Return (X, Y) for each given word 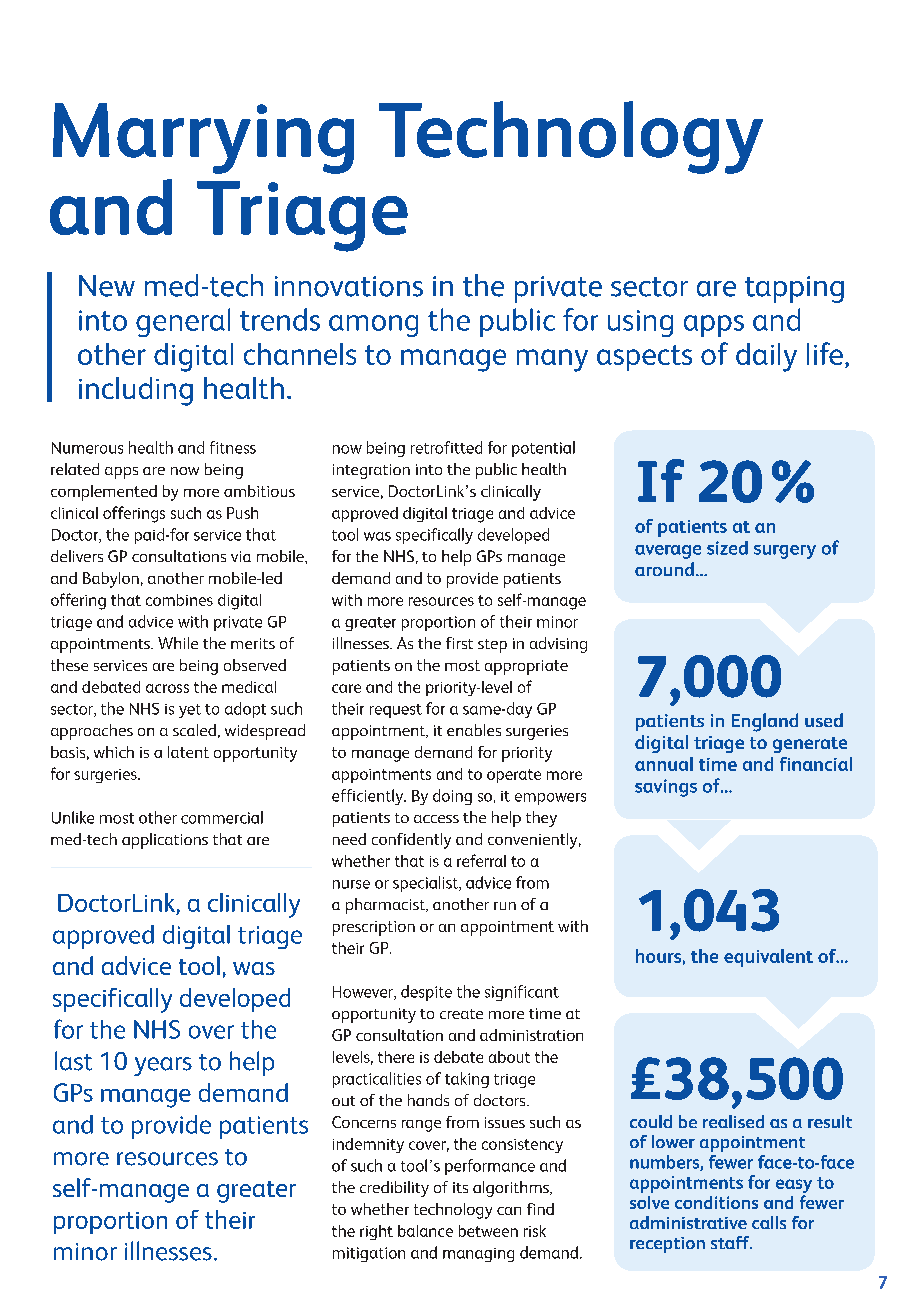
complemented (104, 493)
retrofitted (446, 447)
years (163, 1066)
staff (731, 1242)
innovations (349, 286)
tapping (794, 289)
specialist (427, 884)
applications (165, 841)
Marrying (203, 138)
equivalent (768, 958)
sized (727, 548)
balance (425, 1231)
